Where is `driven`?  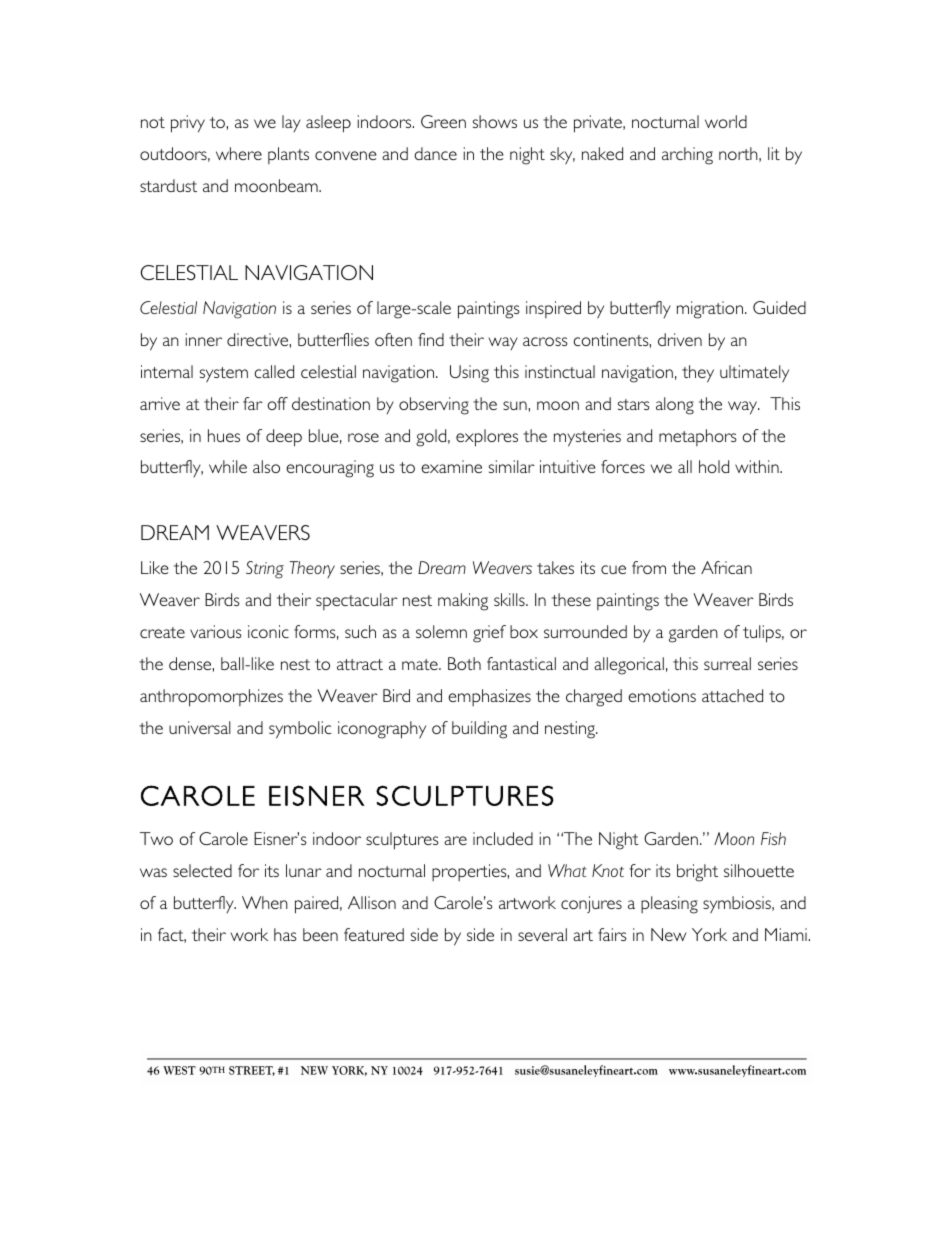
driven is located at coordinates (680, 339).
